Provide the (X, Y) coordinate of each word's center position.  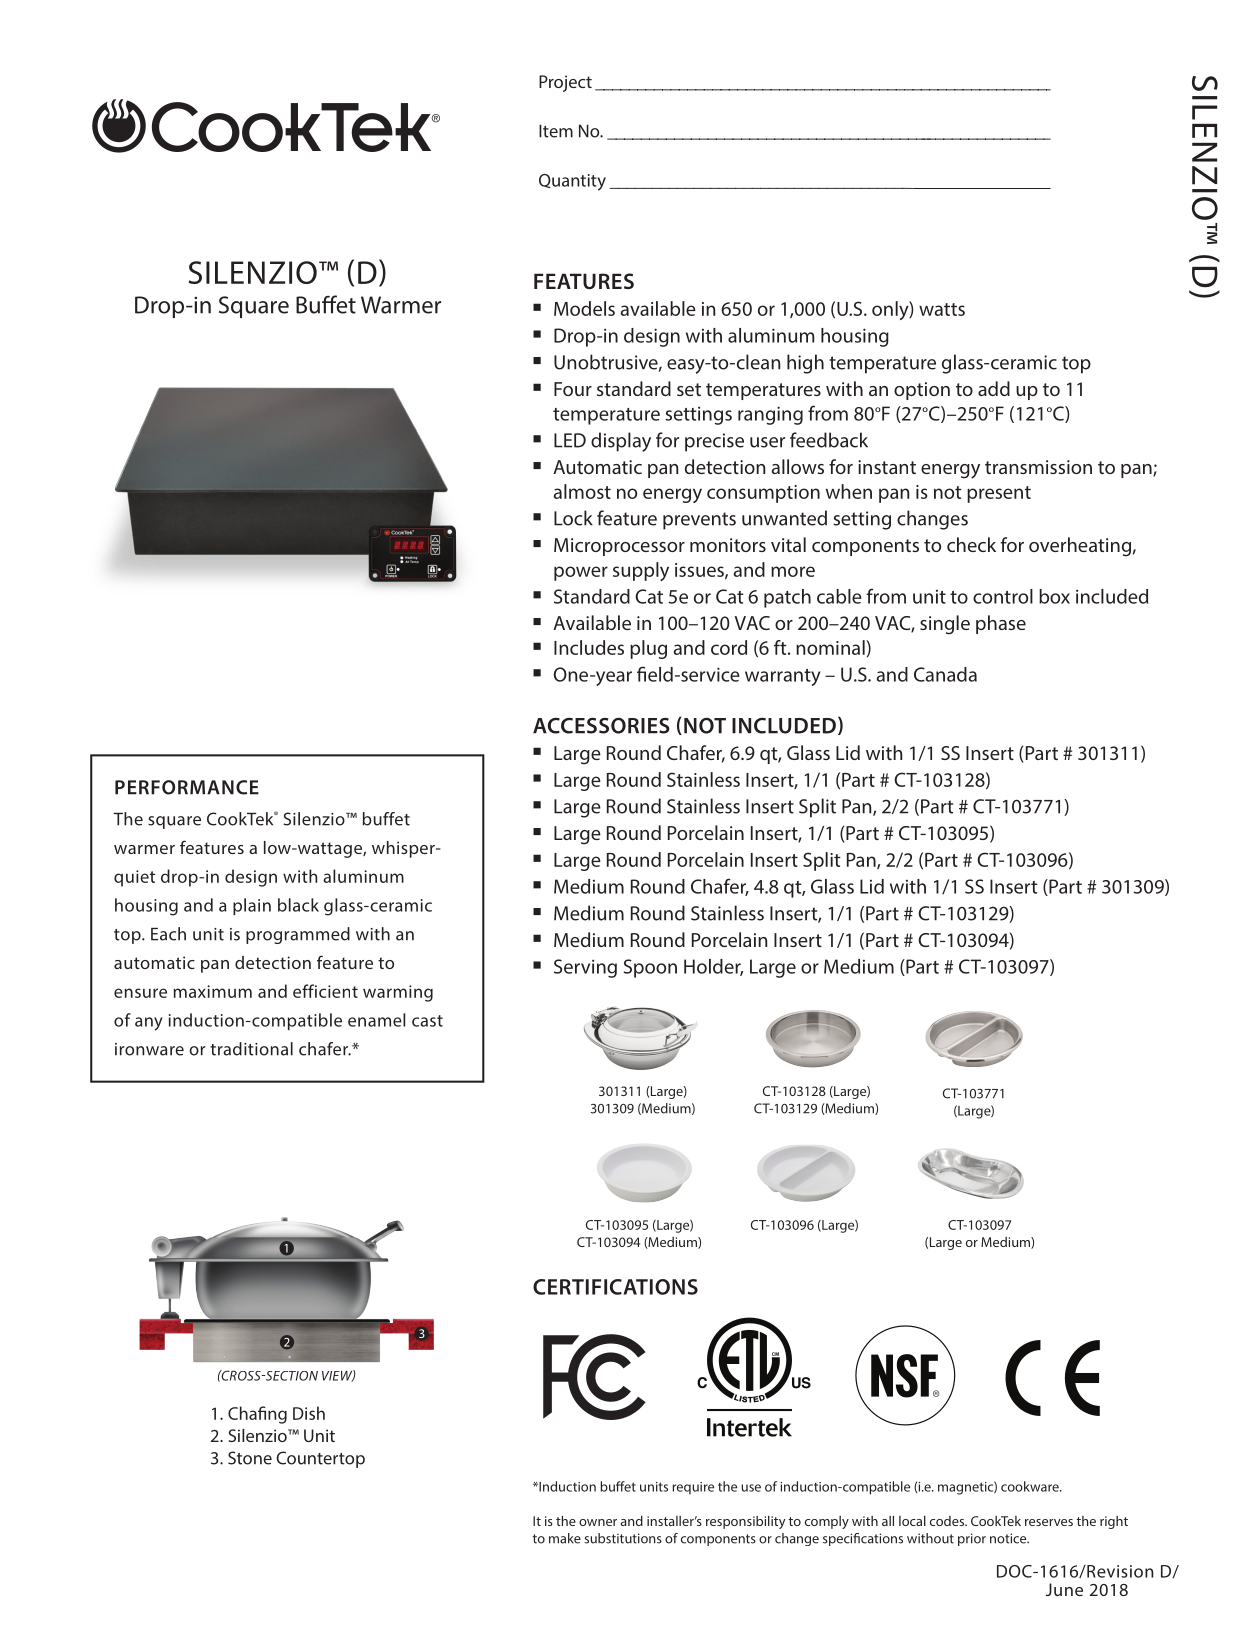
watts (942, 309)
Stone (250, 1458)
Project (565, 83)
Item (556, 131)
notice (1009, 1538)
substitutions (623, 1538)
